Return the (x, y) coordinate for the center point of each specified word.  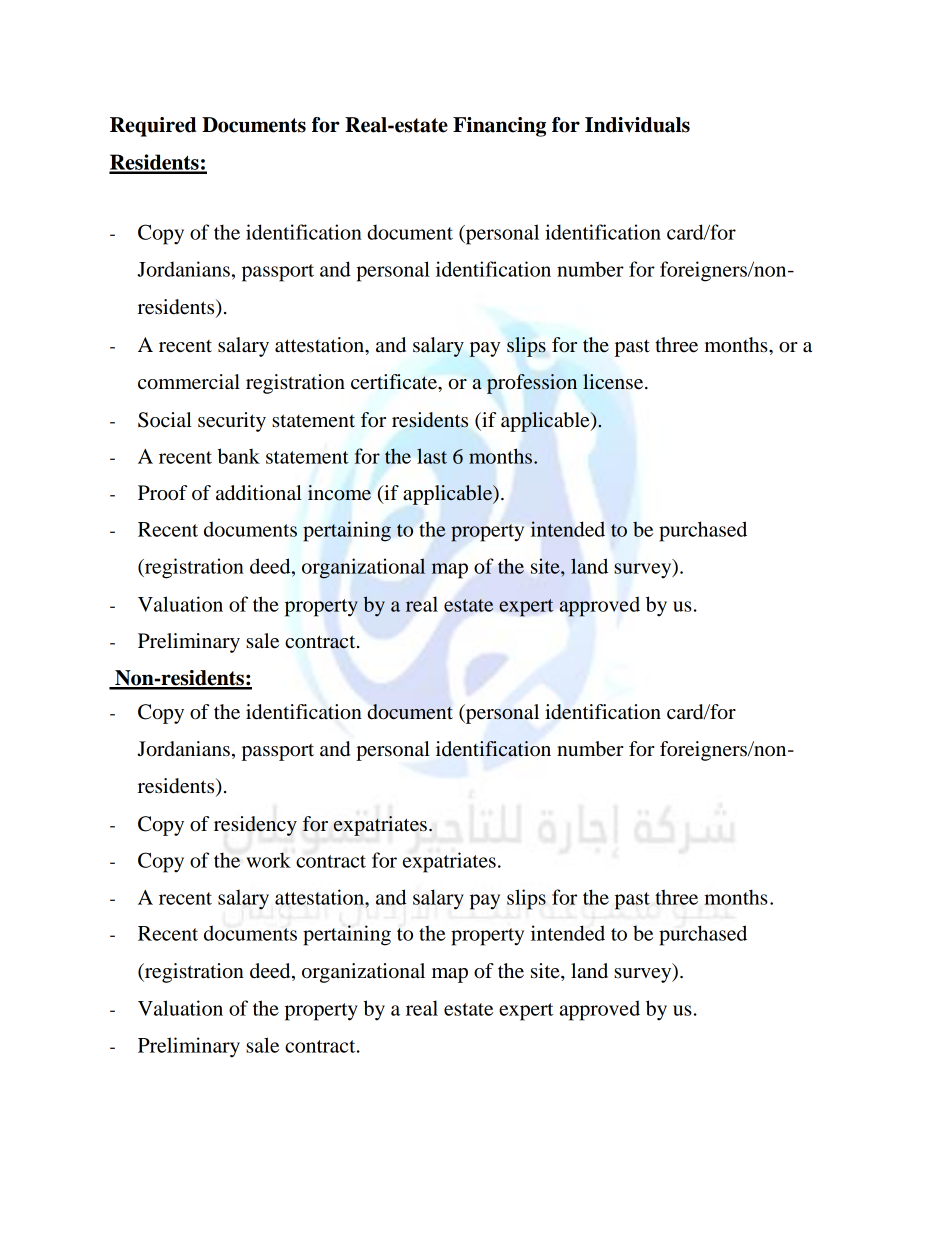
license (614, 382)
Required (153, 127)
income (339, 493)
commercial (189, 382)
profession (532, 384)
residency (255, 826)
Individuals (637, 125)
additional (259, 493)
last (432, 456)
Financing (499, 127)
